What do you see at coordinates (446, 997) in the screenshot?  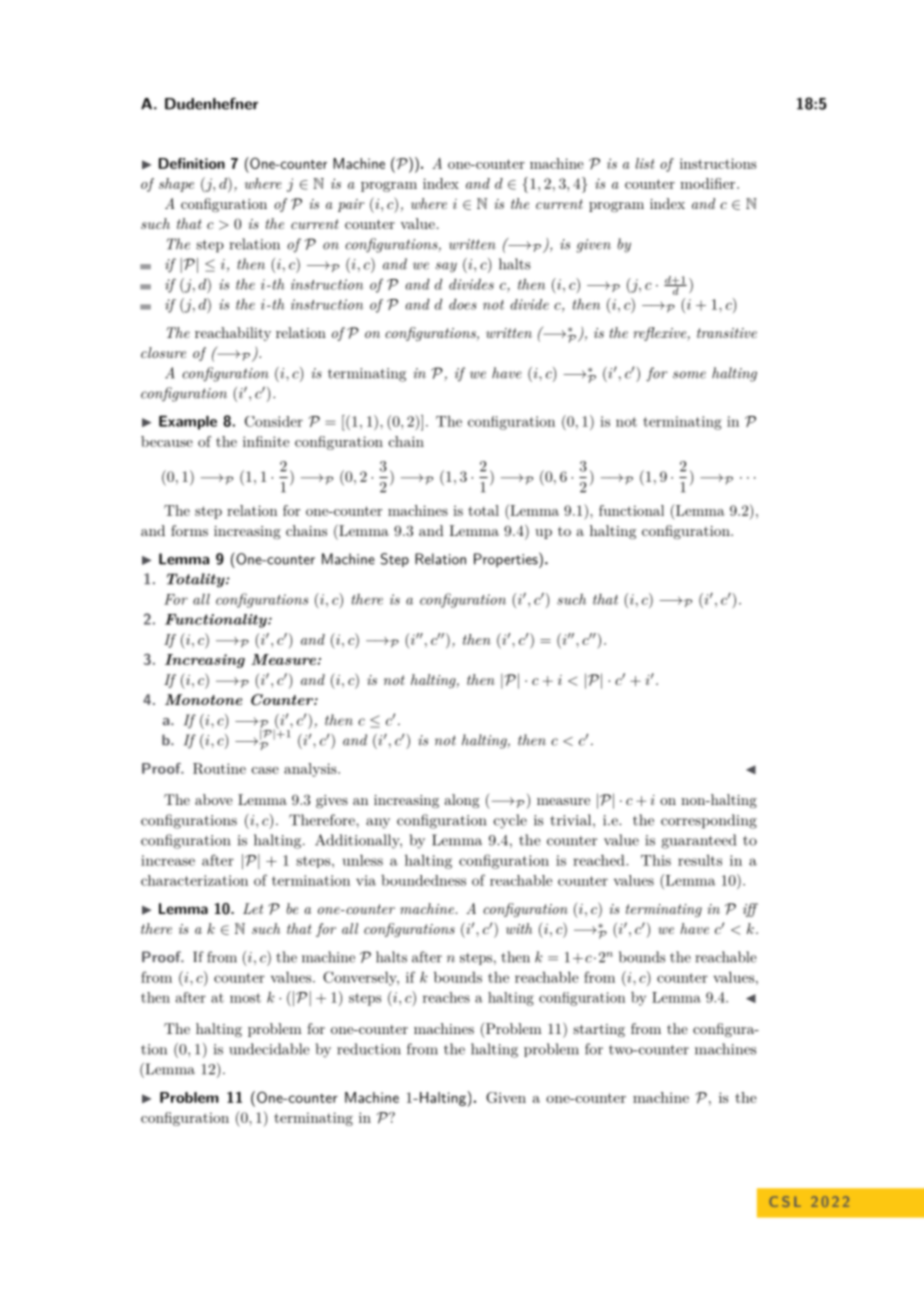 I see `reaches` at bounding box center [446, 997].
